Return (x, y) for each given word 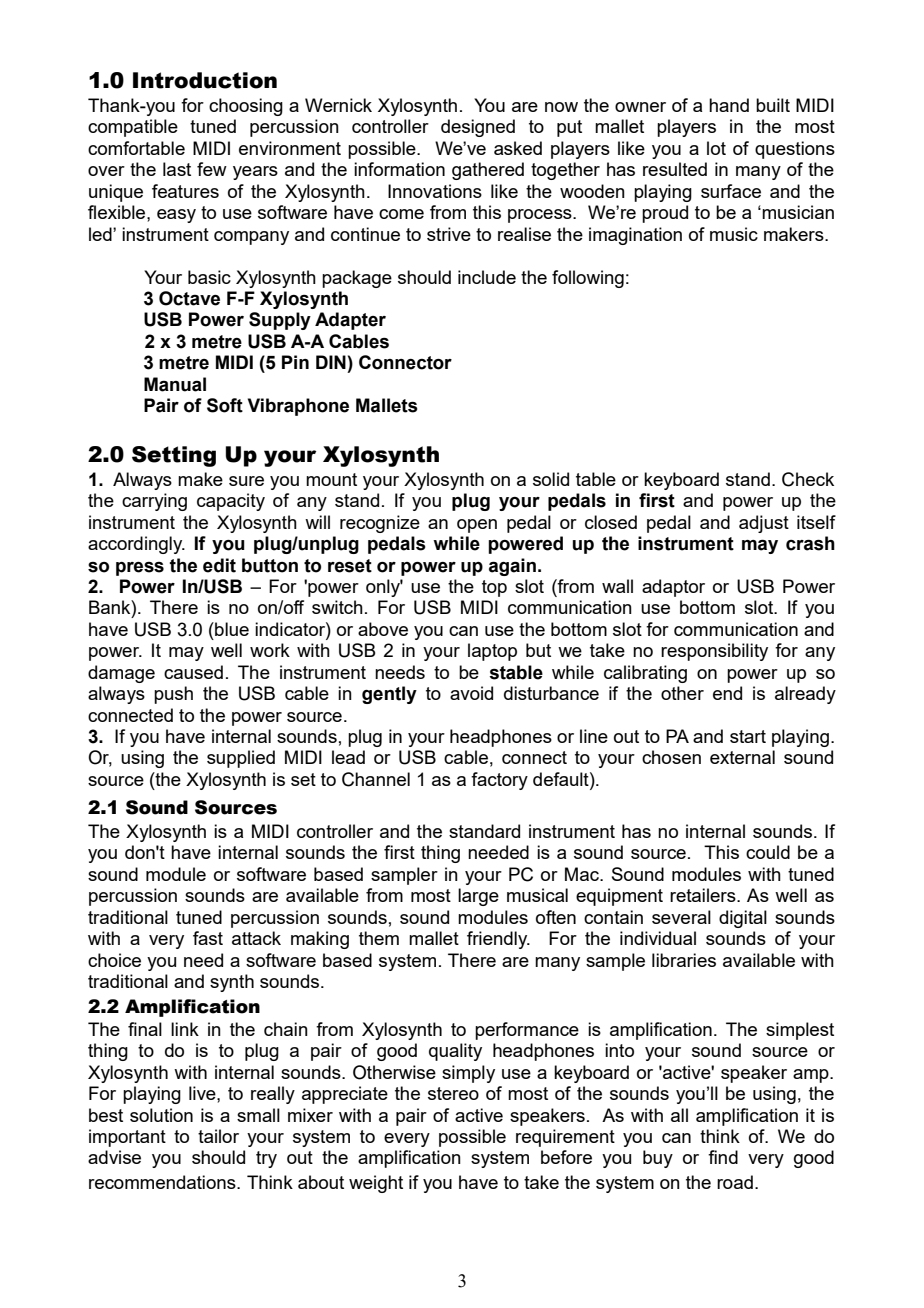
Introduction (205, 80)
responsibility (714, 652)
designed (478, 128)
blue (231, 629)
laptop (492, 652)
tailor (218, 1136)
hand (729, 105)
